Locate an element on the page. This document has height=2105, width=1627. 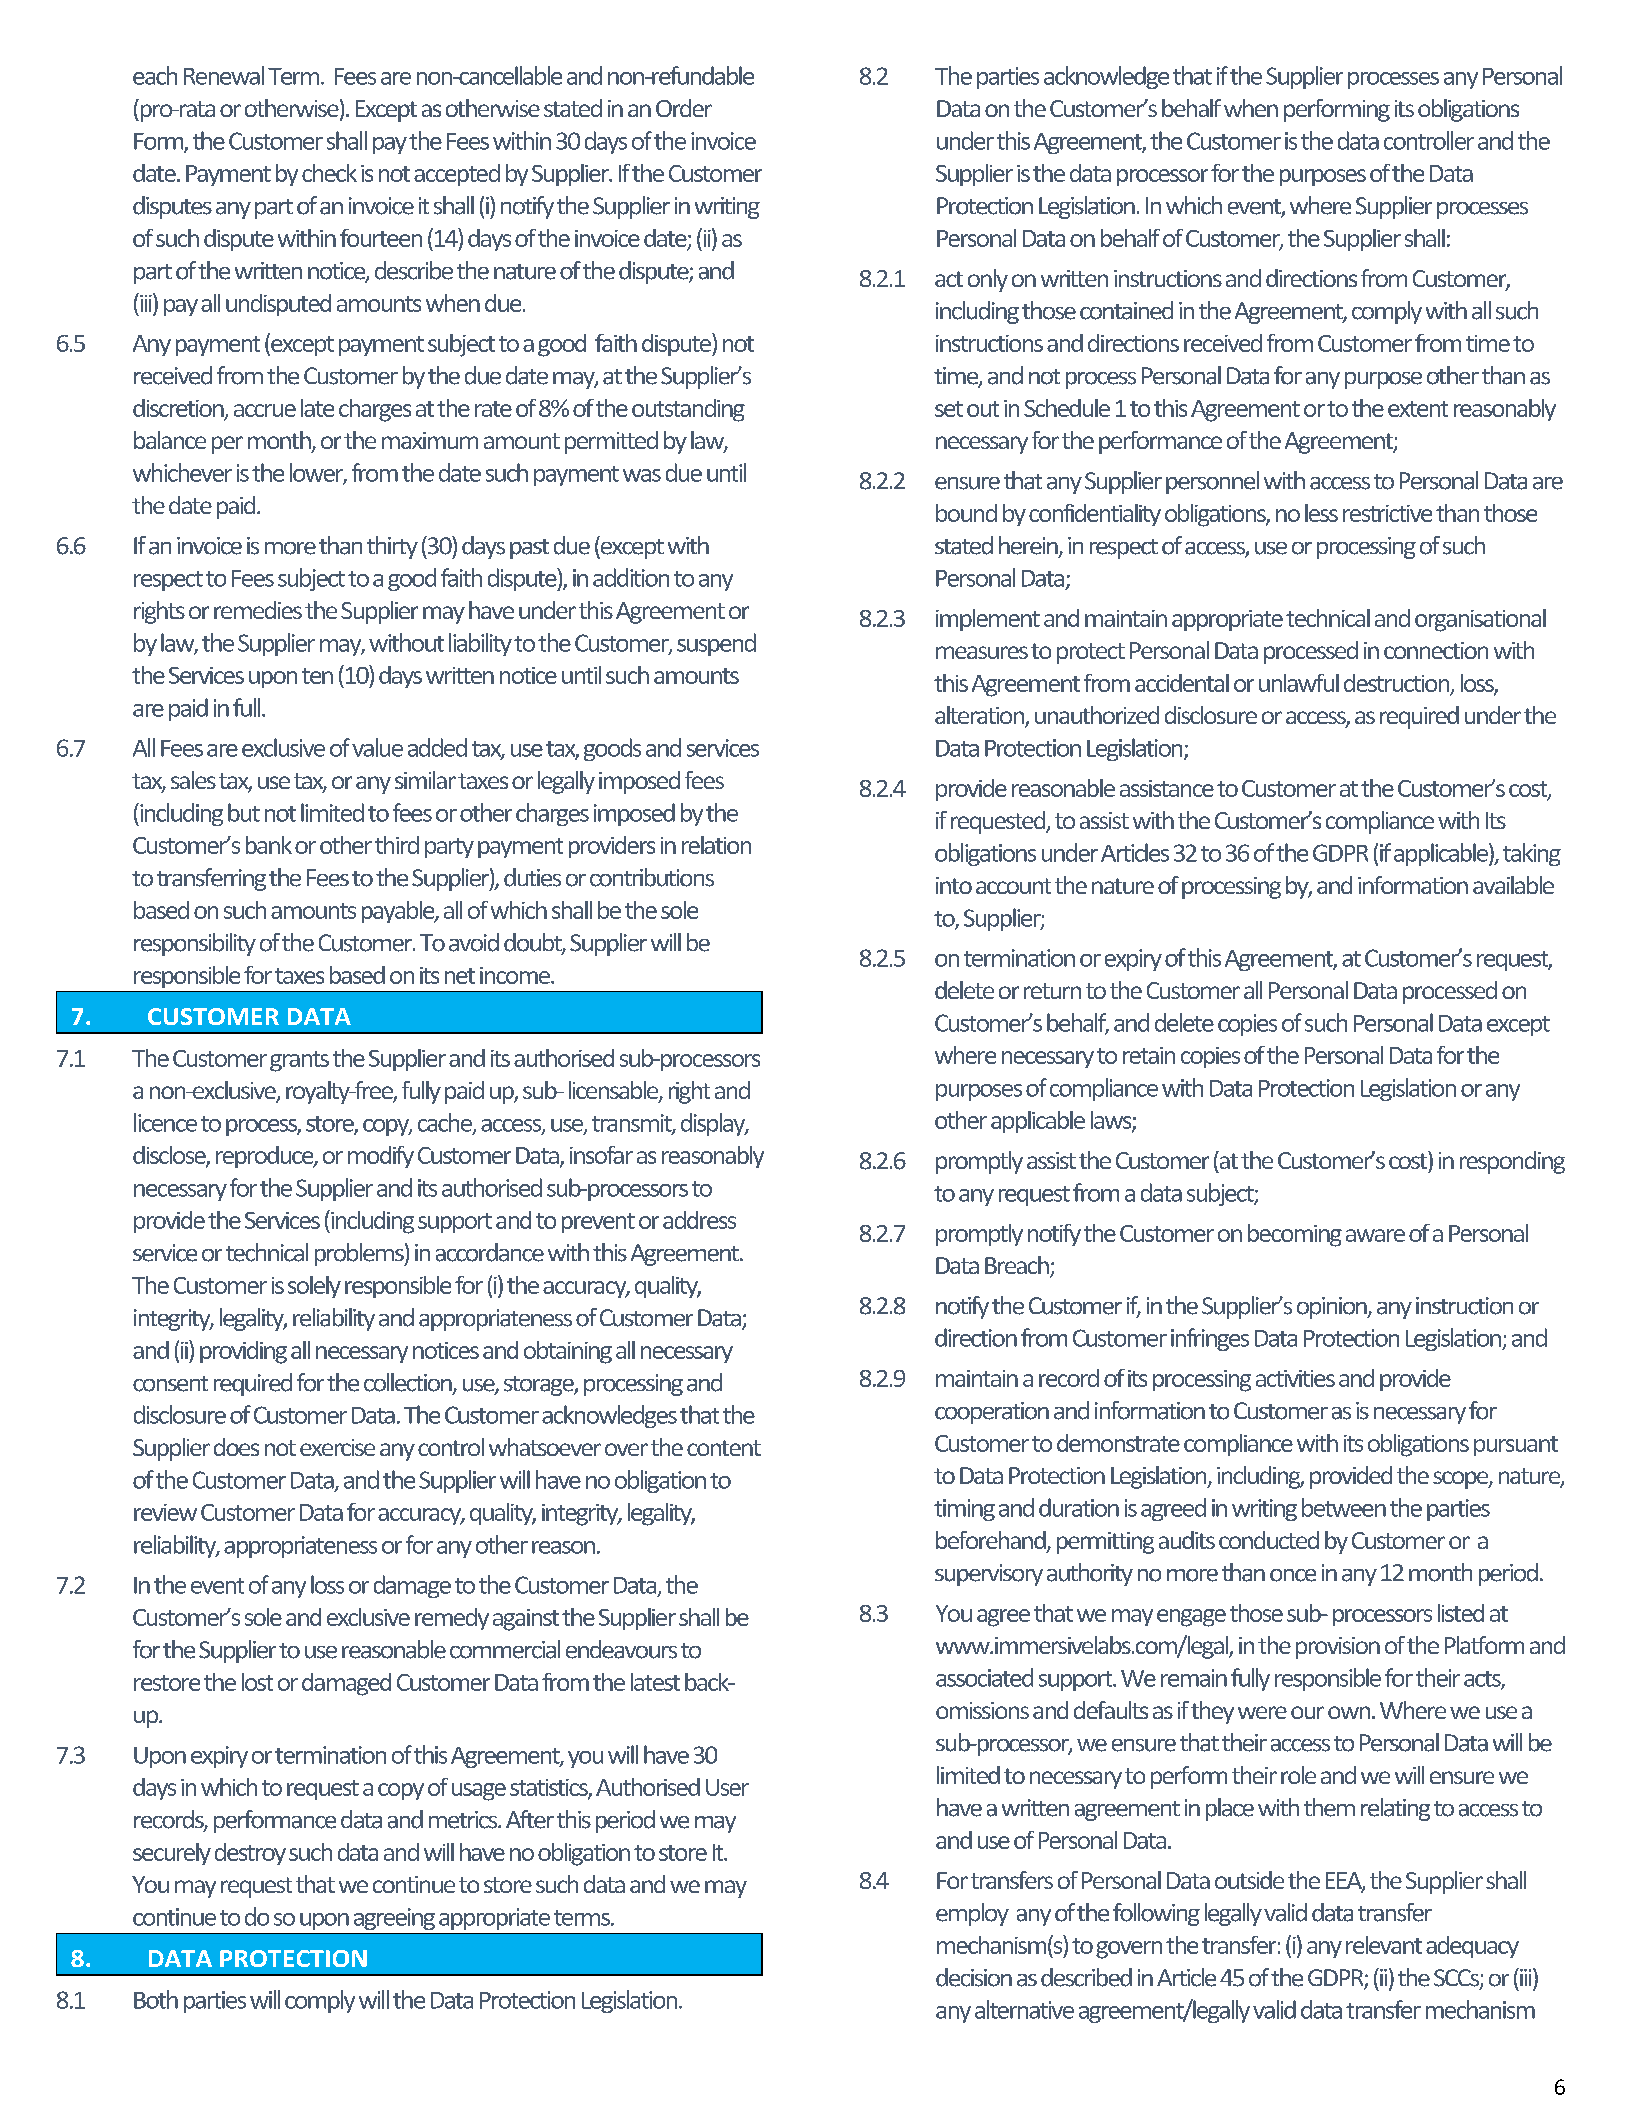
Order is located at coordinates (684, 108).
